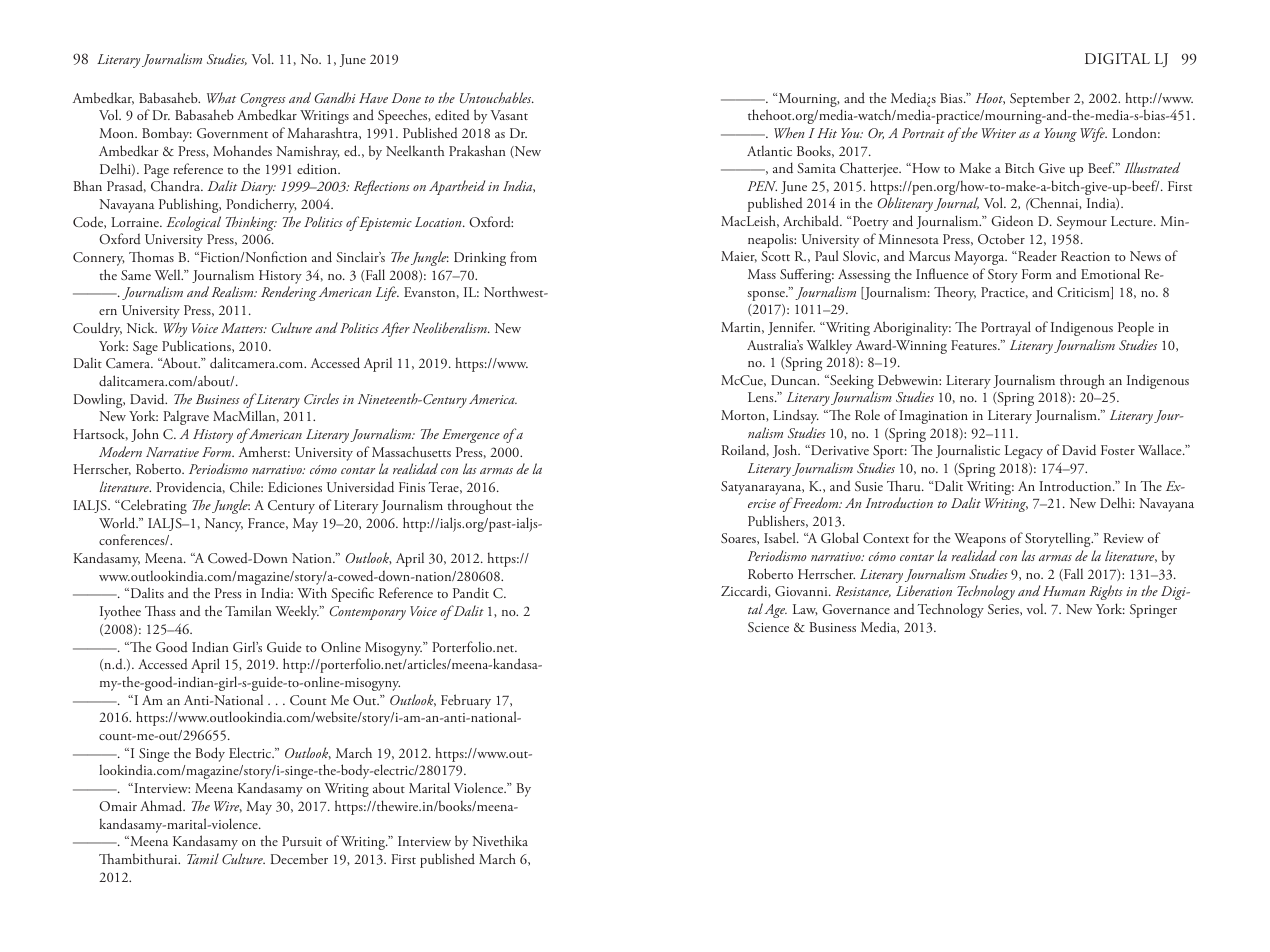 This document has height=952, width=1270. What do you see at coordinates (145, 348) in the document?
I see `Sage` at bounding box center [145, 348].
